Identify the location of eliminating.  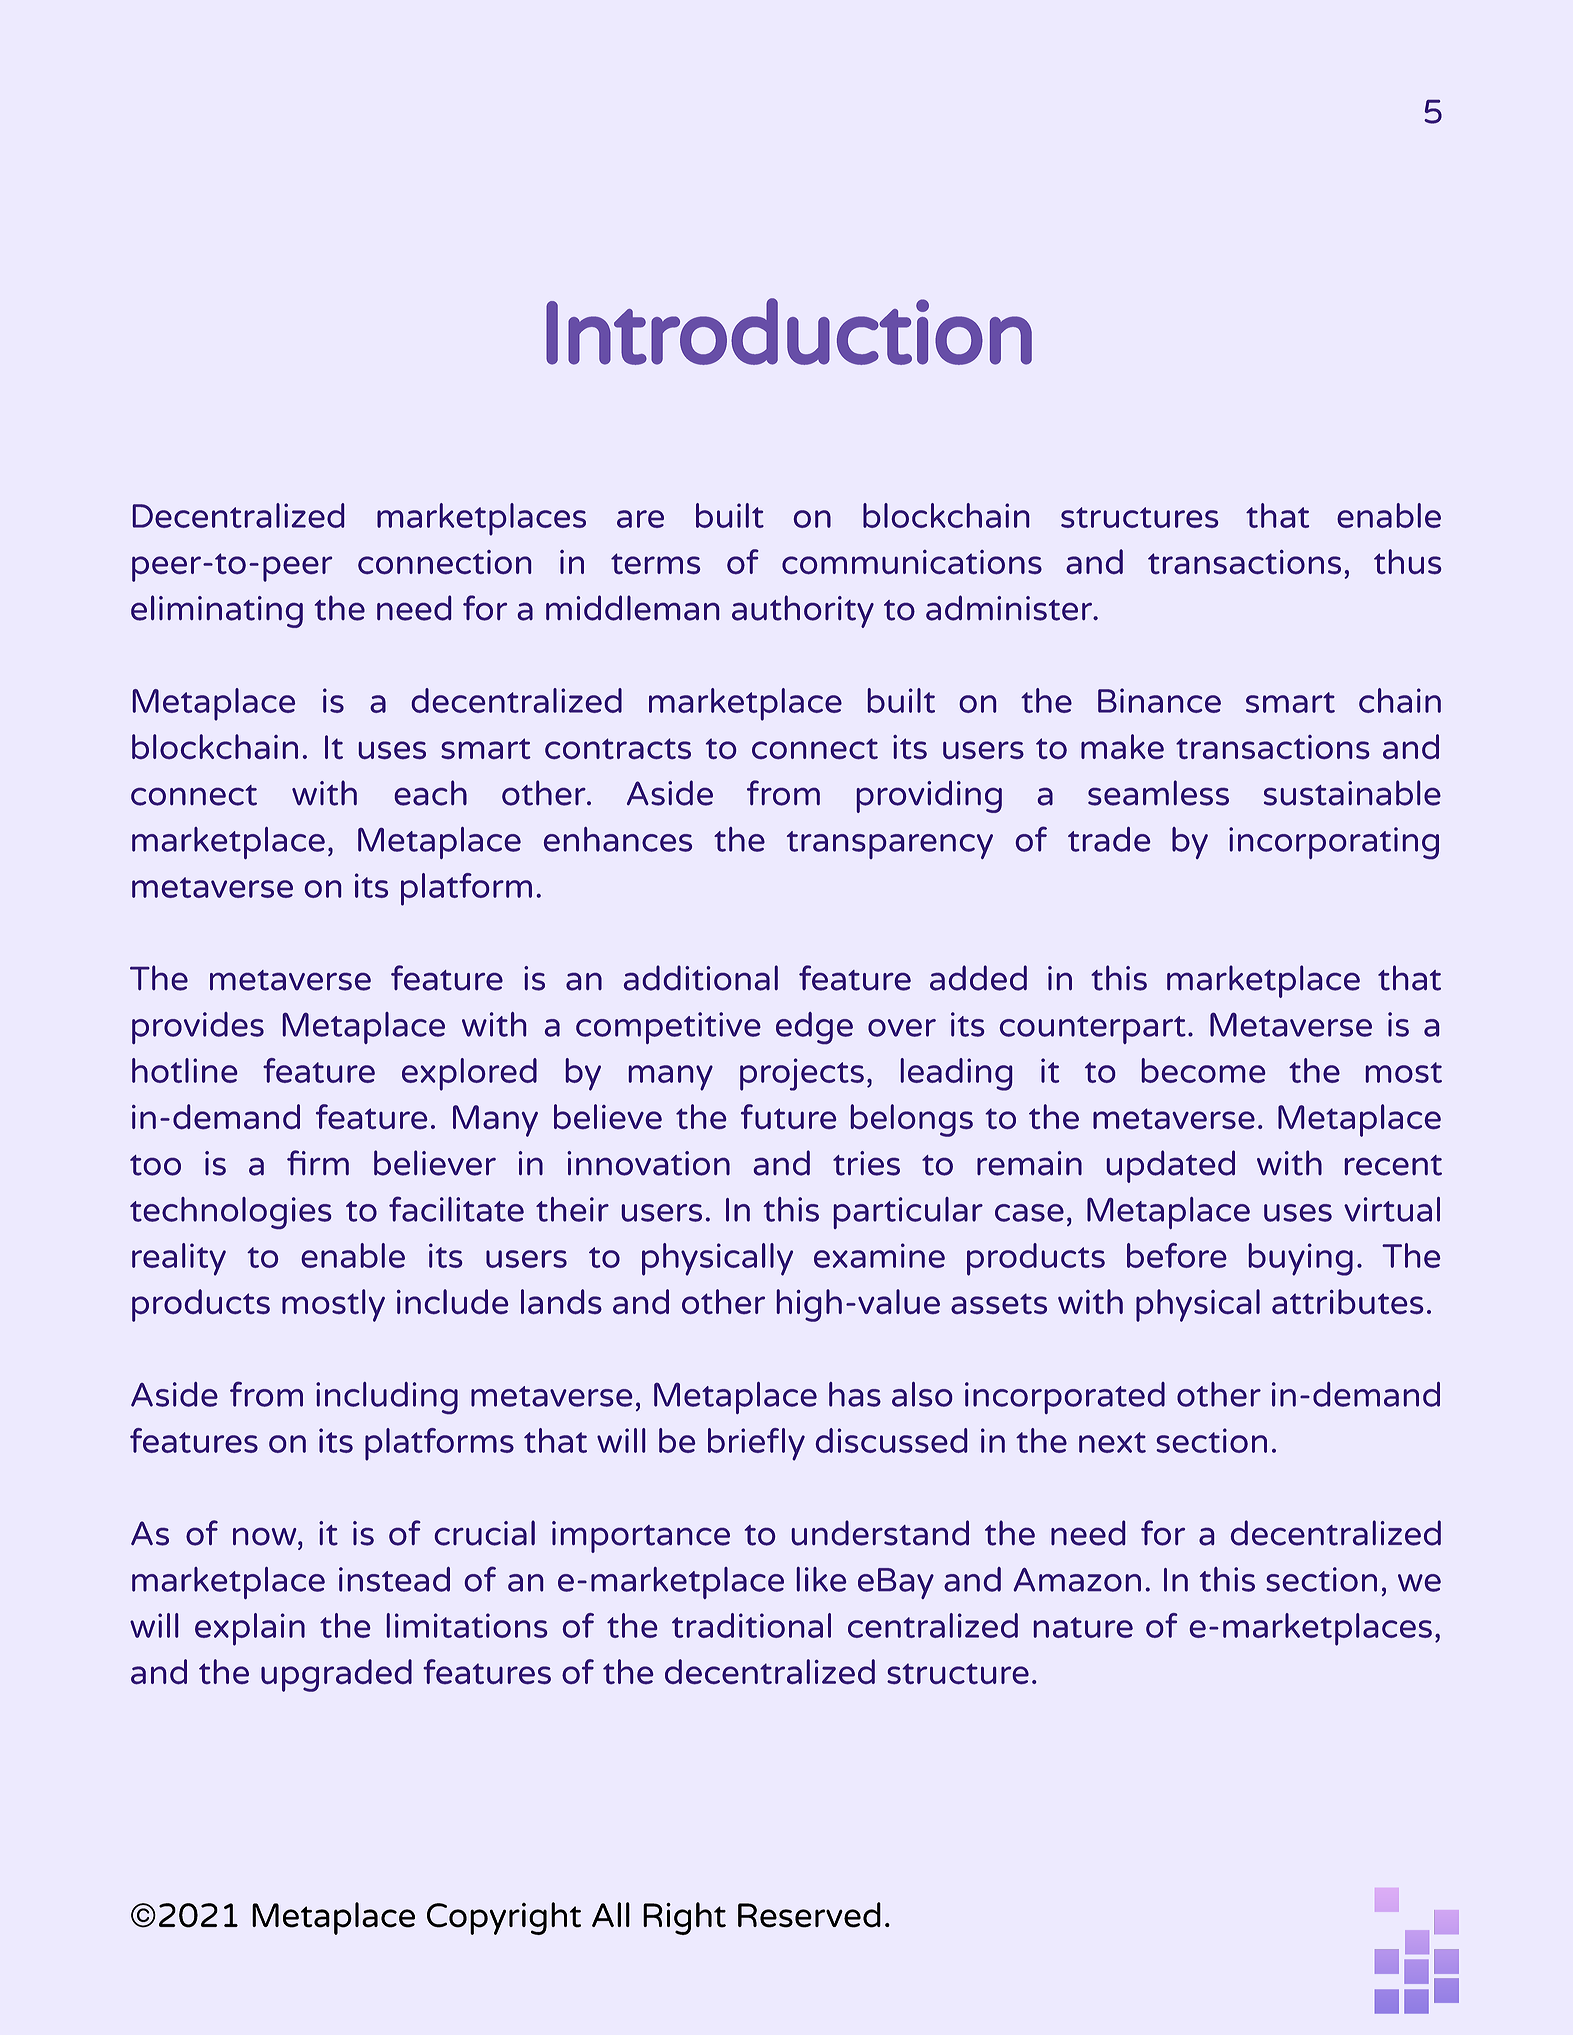
(217, 611).
